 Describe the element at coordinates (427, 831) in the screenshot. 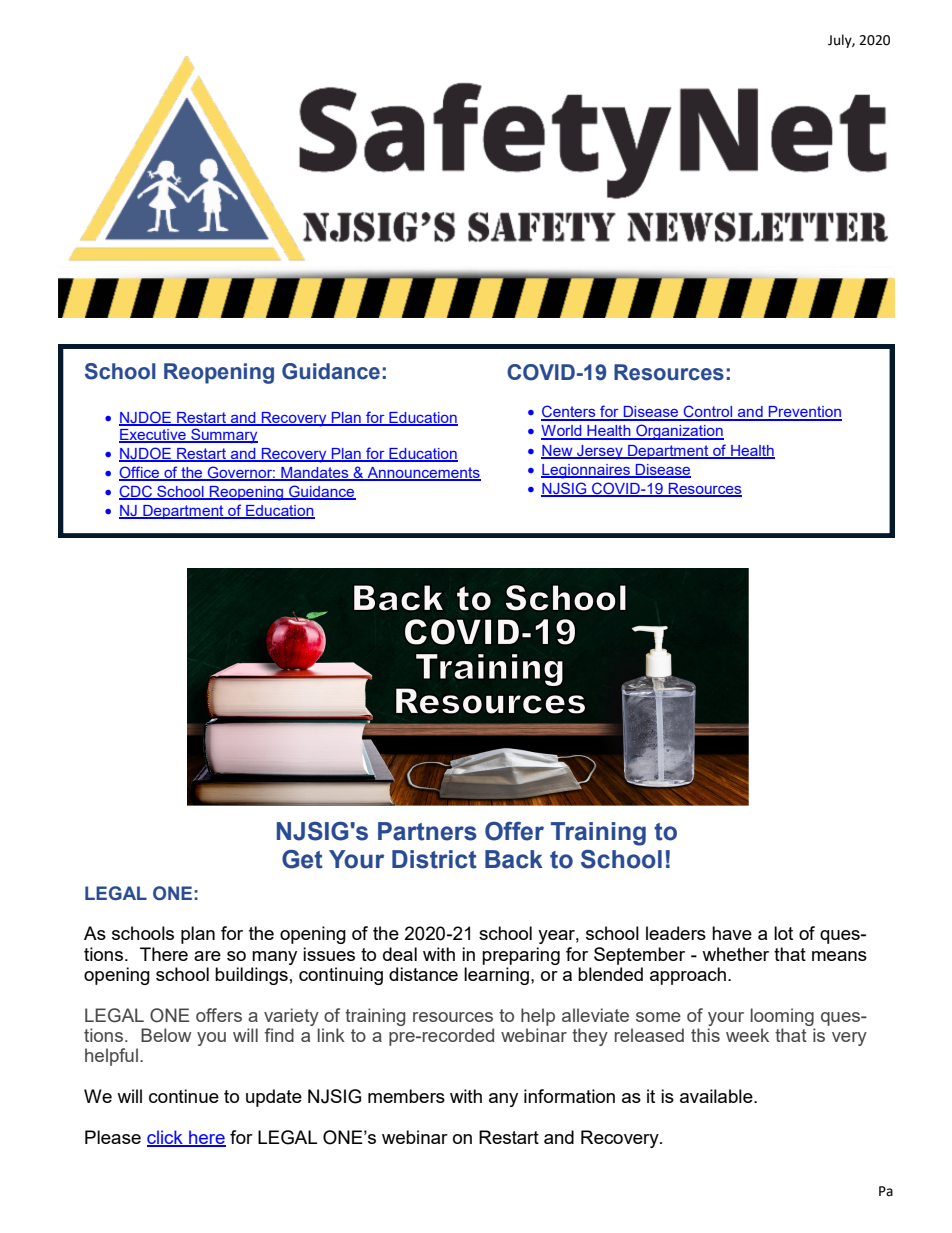

I see `Partners` at that location.
